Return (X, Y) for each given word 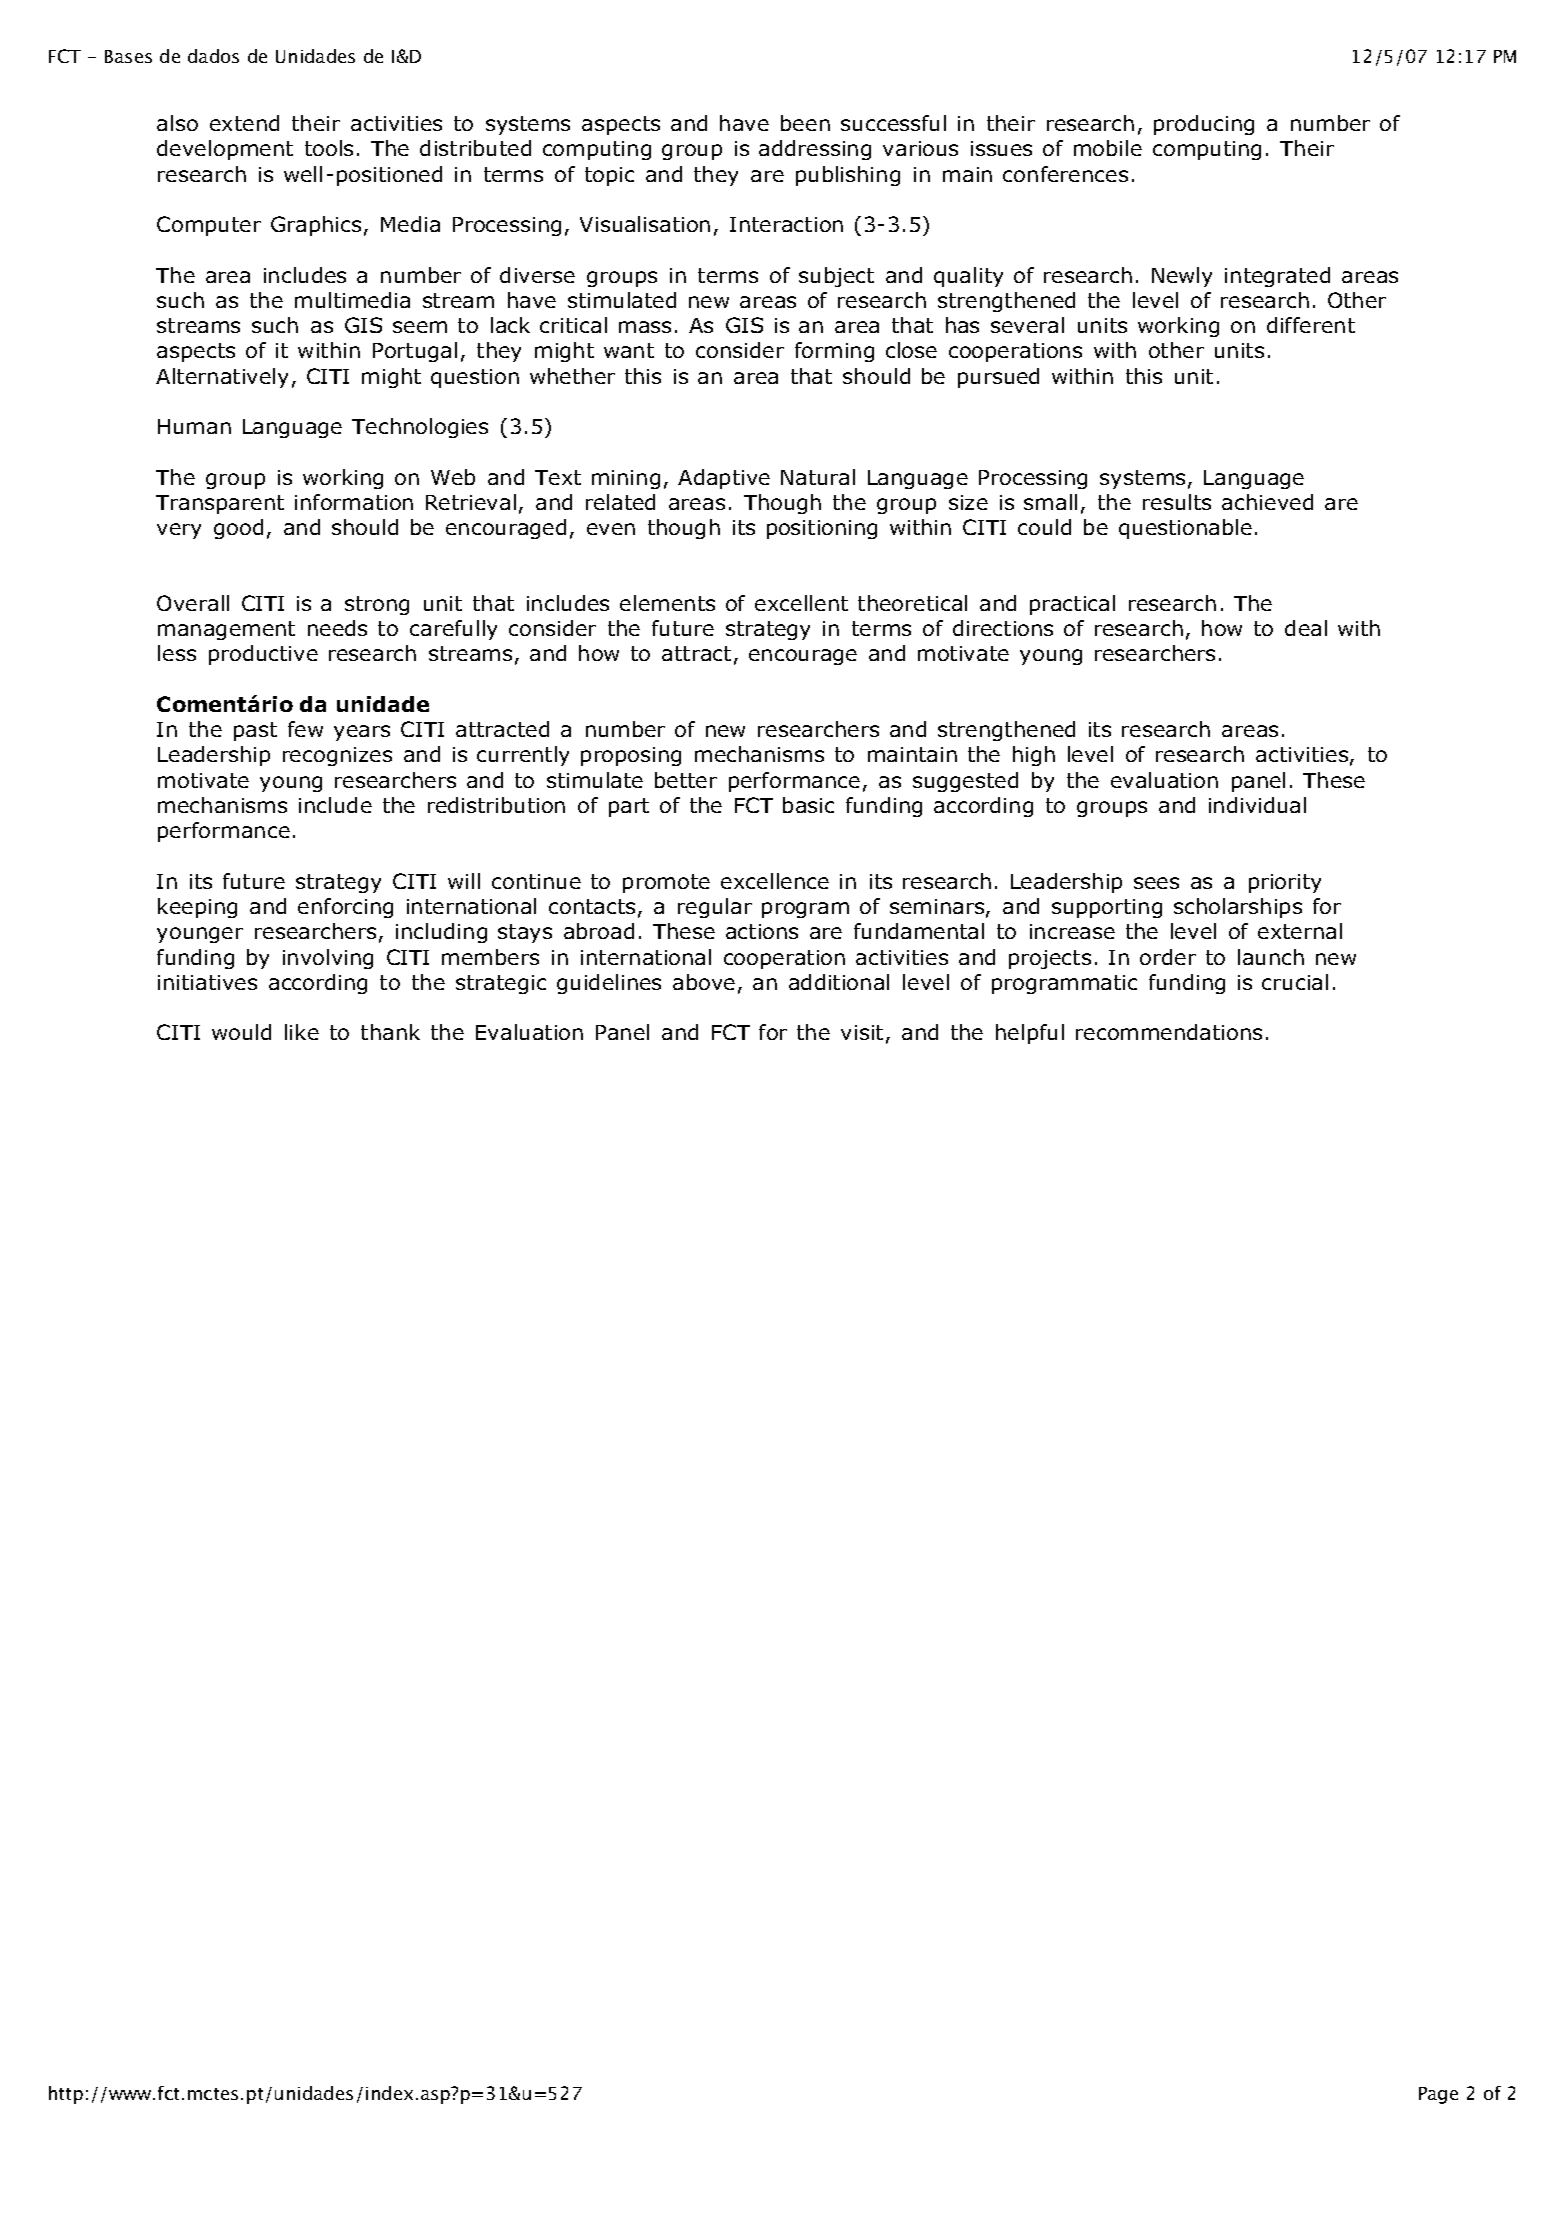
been (805, 123)
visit (862, 1032)
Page (1438, 2095)
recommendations (1169, 1032)
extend (244, 123)
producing (1204, 125)
